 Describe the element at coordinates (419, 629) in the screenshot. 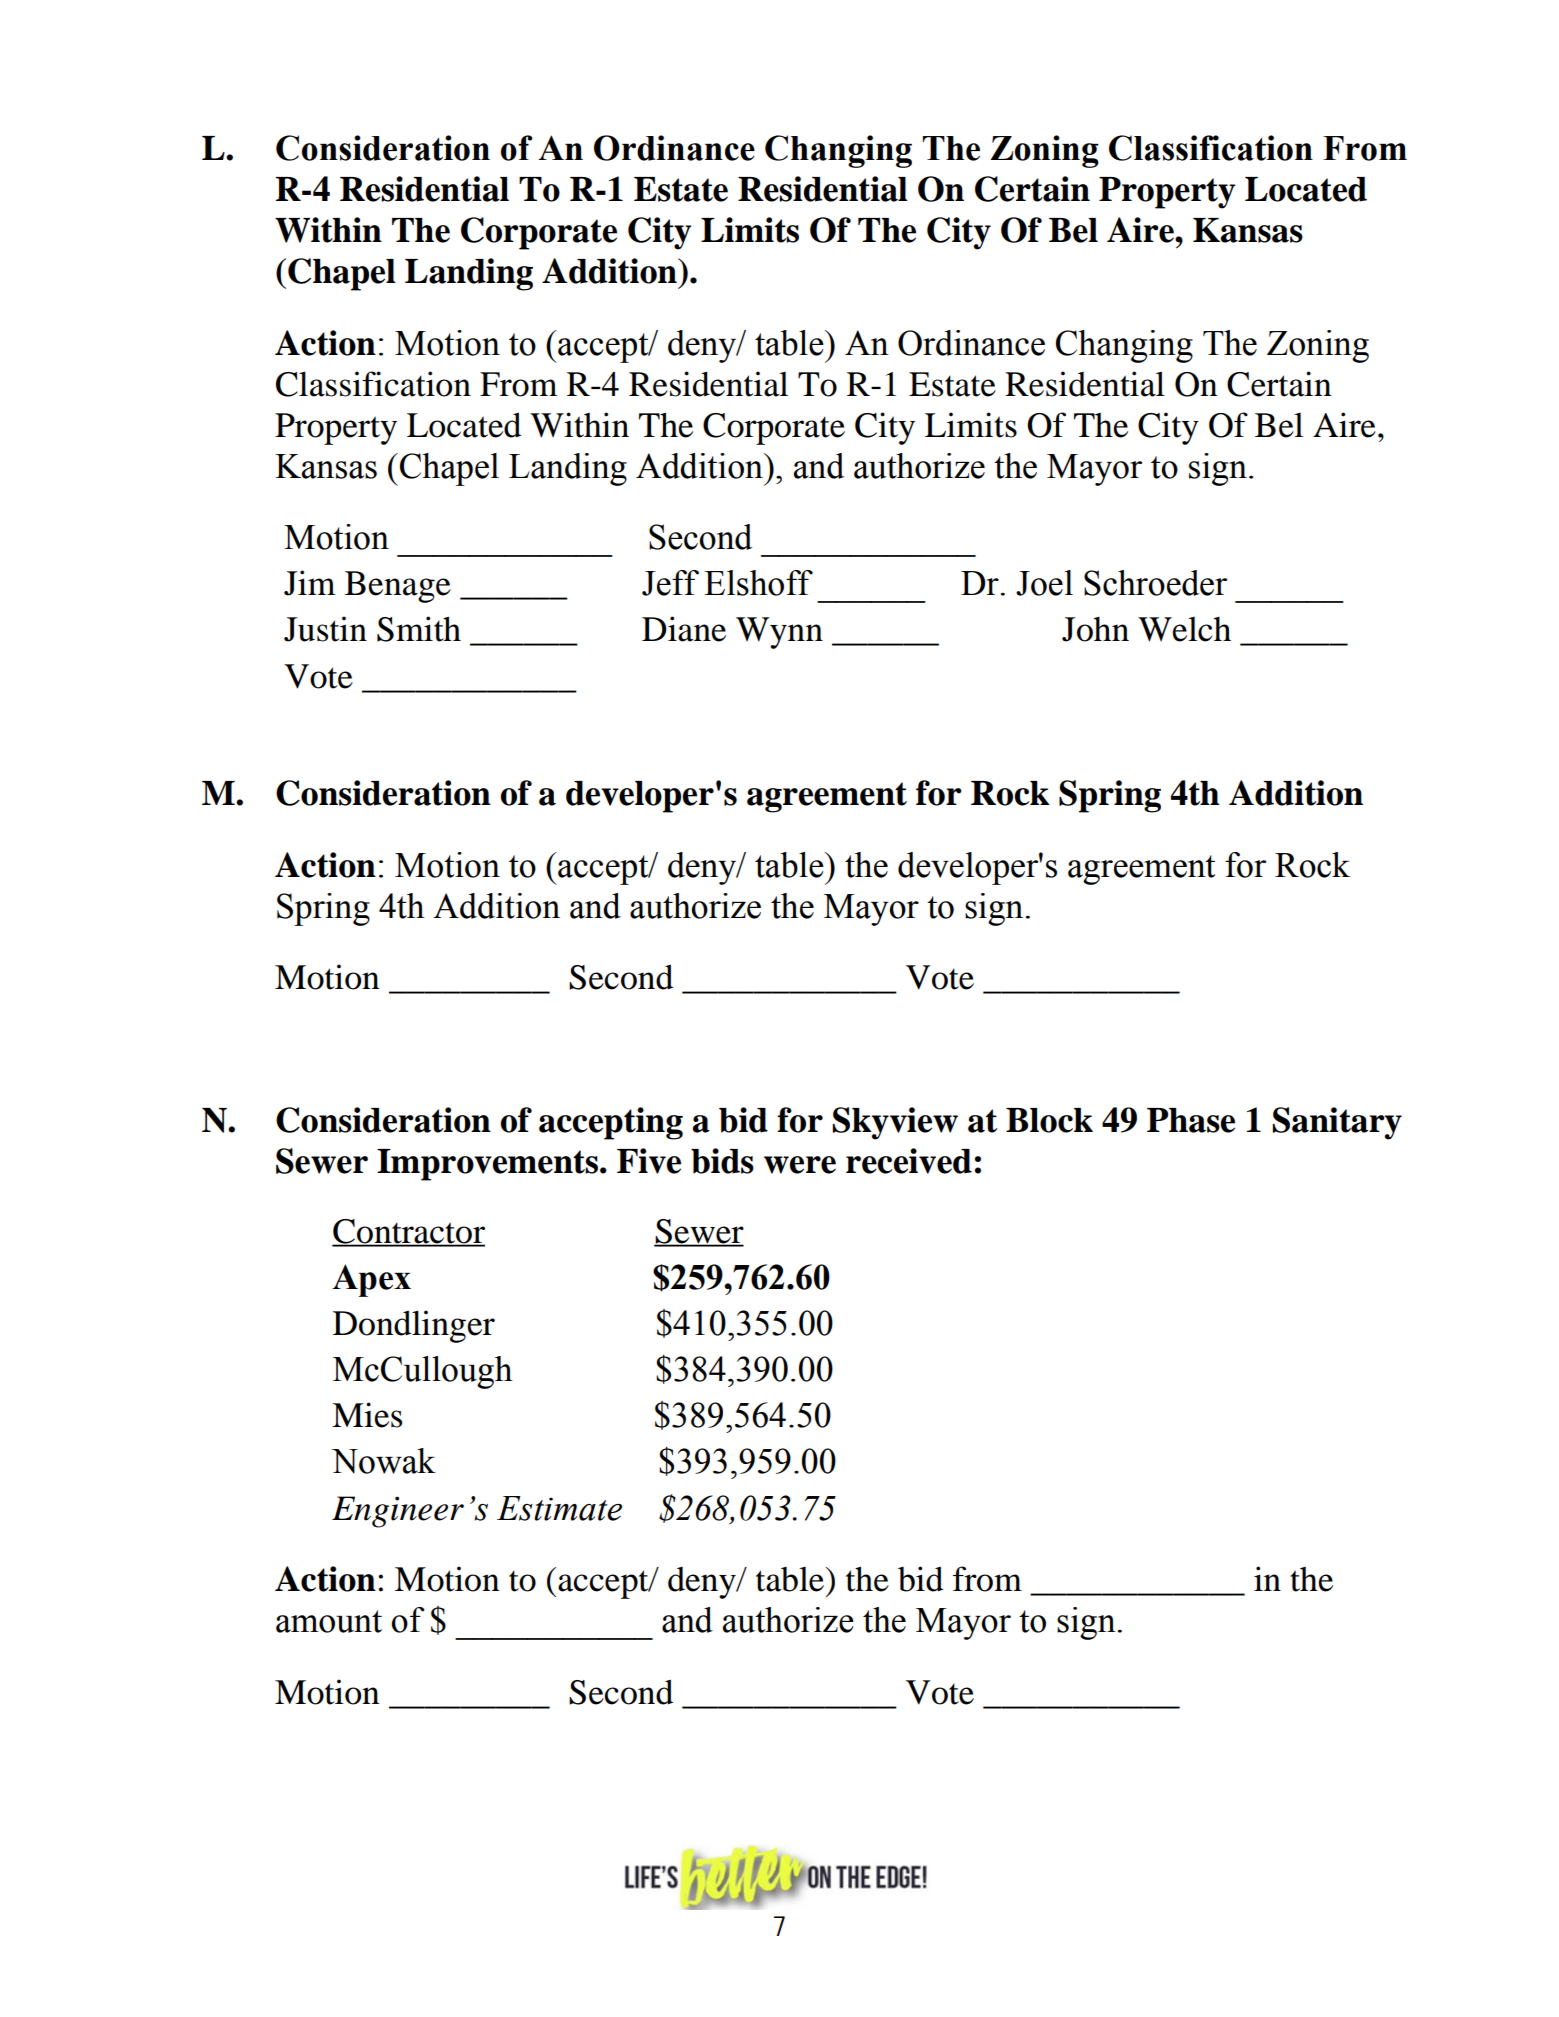

I see `Smith` at that location.
